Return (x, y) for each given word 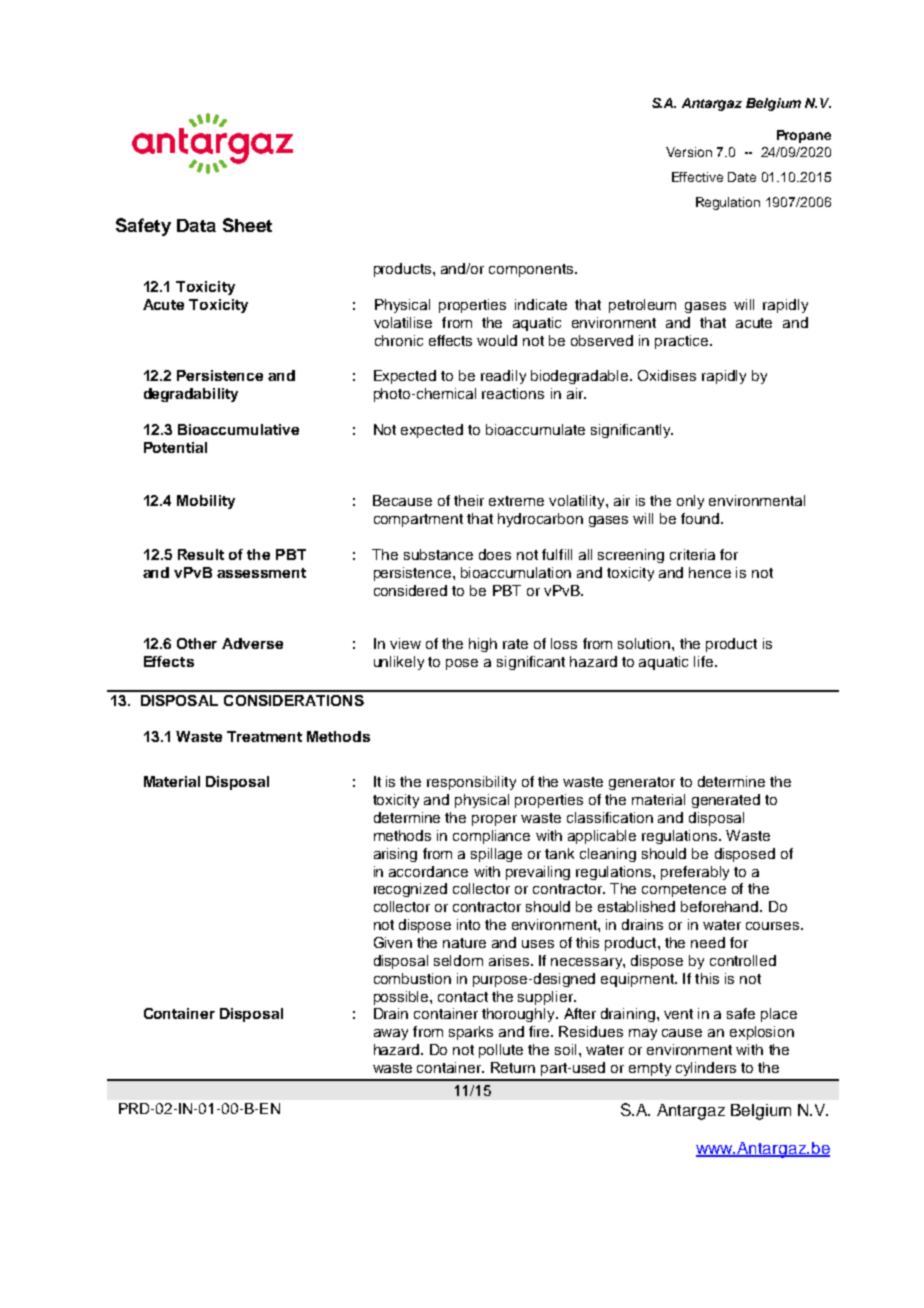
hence (710, 572)
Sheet (247, 225)
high (483, 645)
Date (742, 177)
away (391, 1034)
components (532, 270)
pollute (501, 1051)
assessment (261, 573)
